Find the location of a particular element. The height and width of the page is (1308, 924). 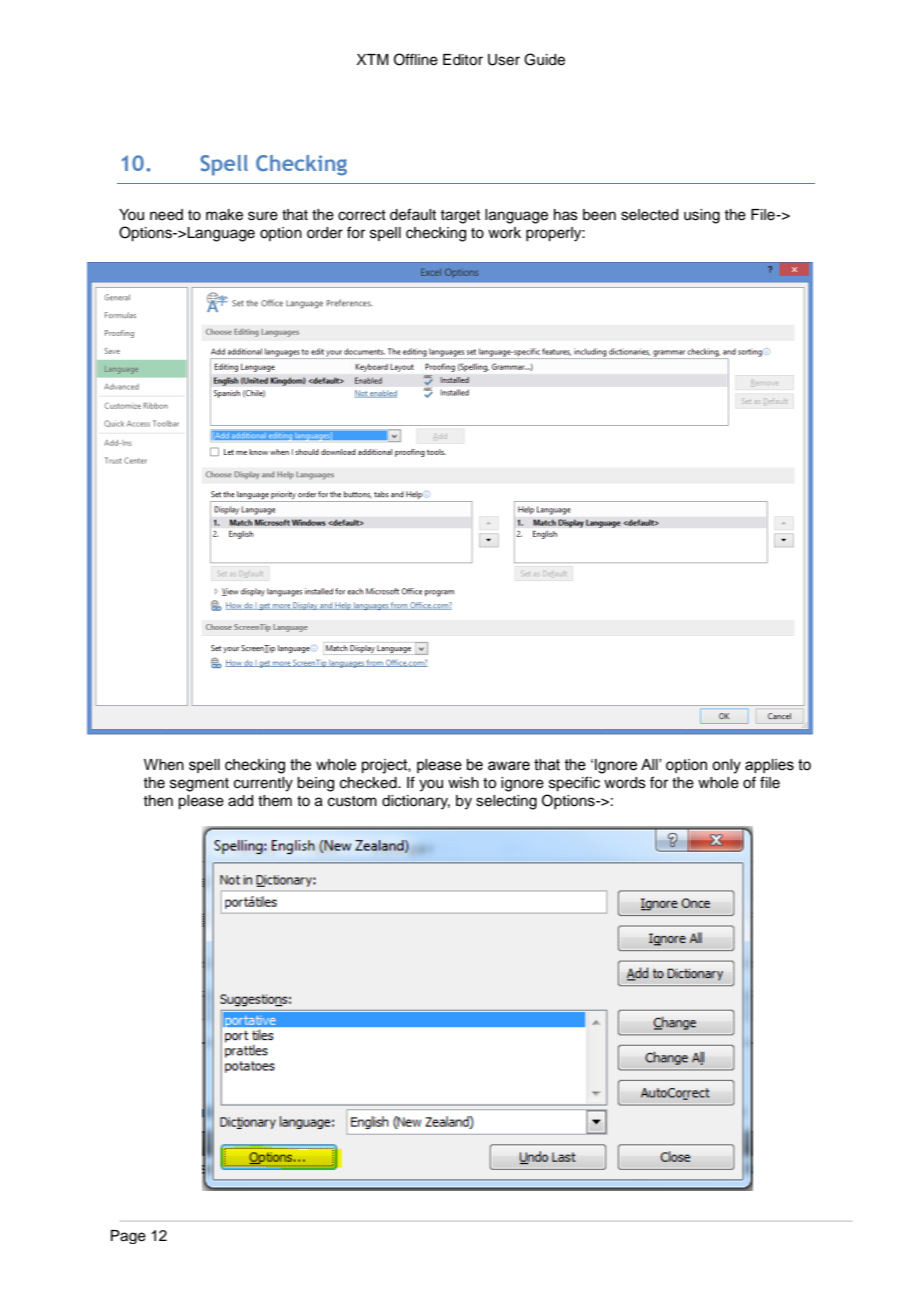

When is located at coordinates (164, 765).
